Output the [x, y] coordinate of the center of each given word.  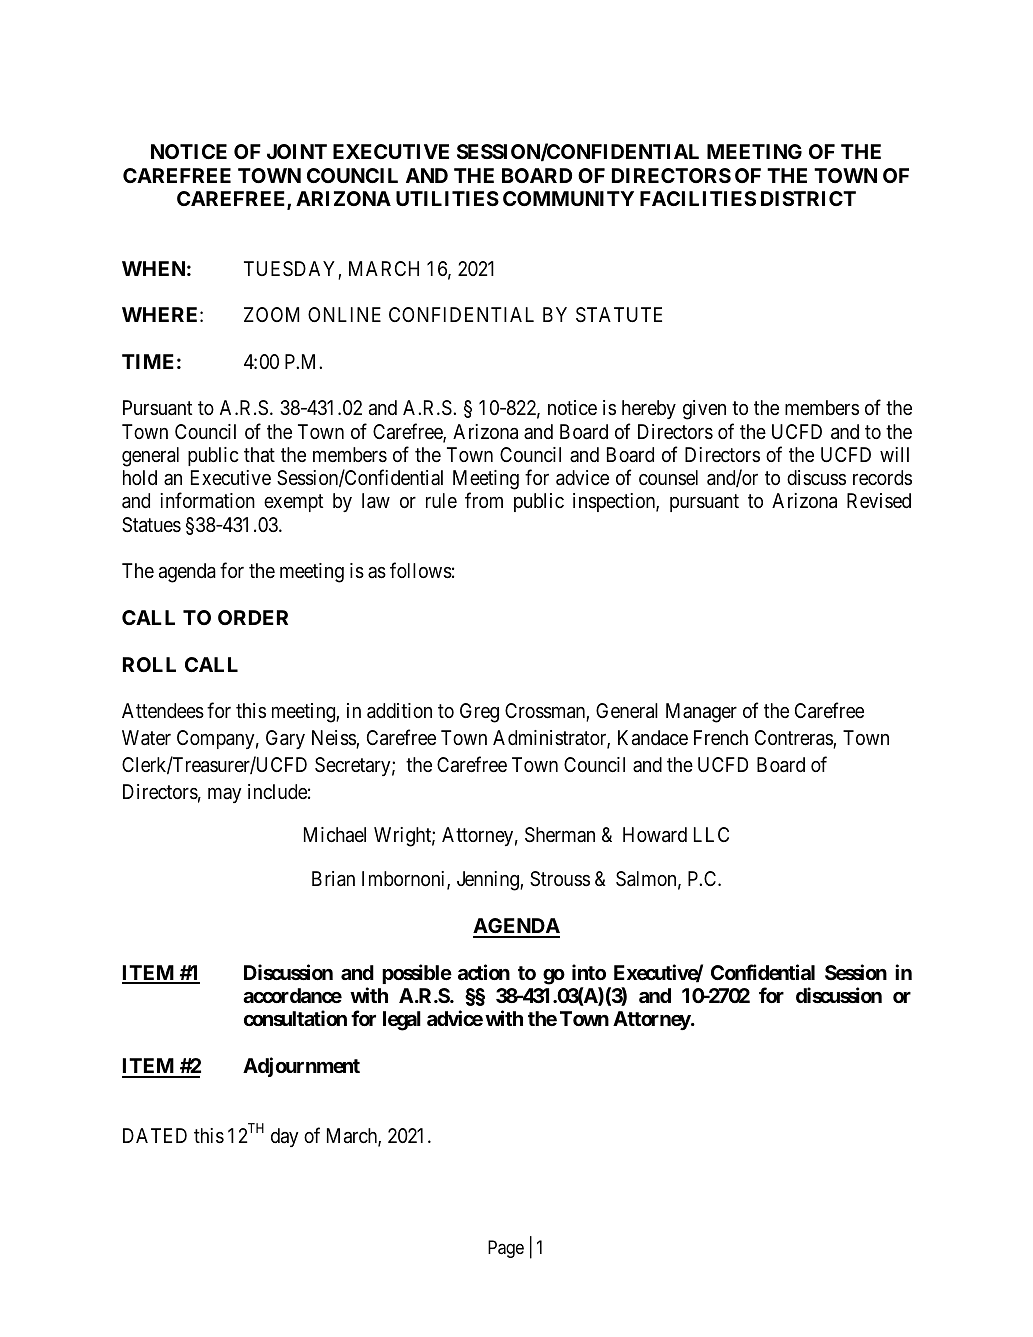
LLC [711, 834]
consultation [295, 1018]
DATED [155, 1135]
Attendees [163, 711]
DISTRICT [808, 198]
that [259, 455]
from [484, 500]
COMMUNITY [568, 198]
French [721, 737]
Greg [479, 713]
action [484, 972]
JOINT [297, 151]
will [894, 454]
